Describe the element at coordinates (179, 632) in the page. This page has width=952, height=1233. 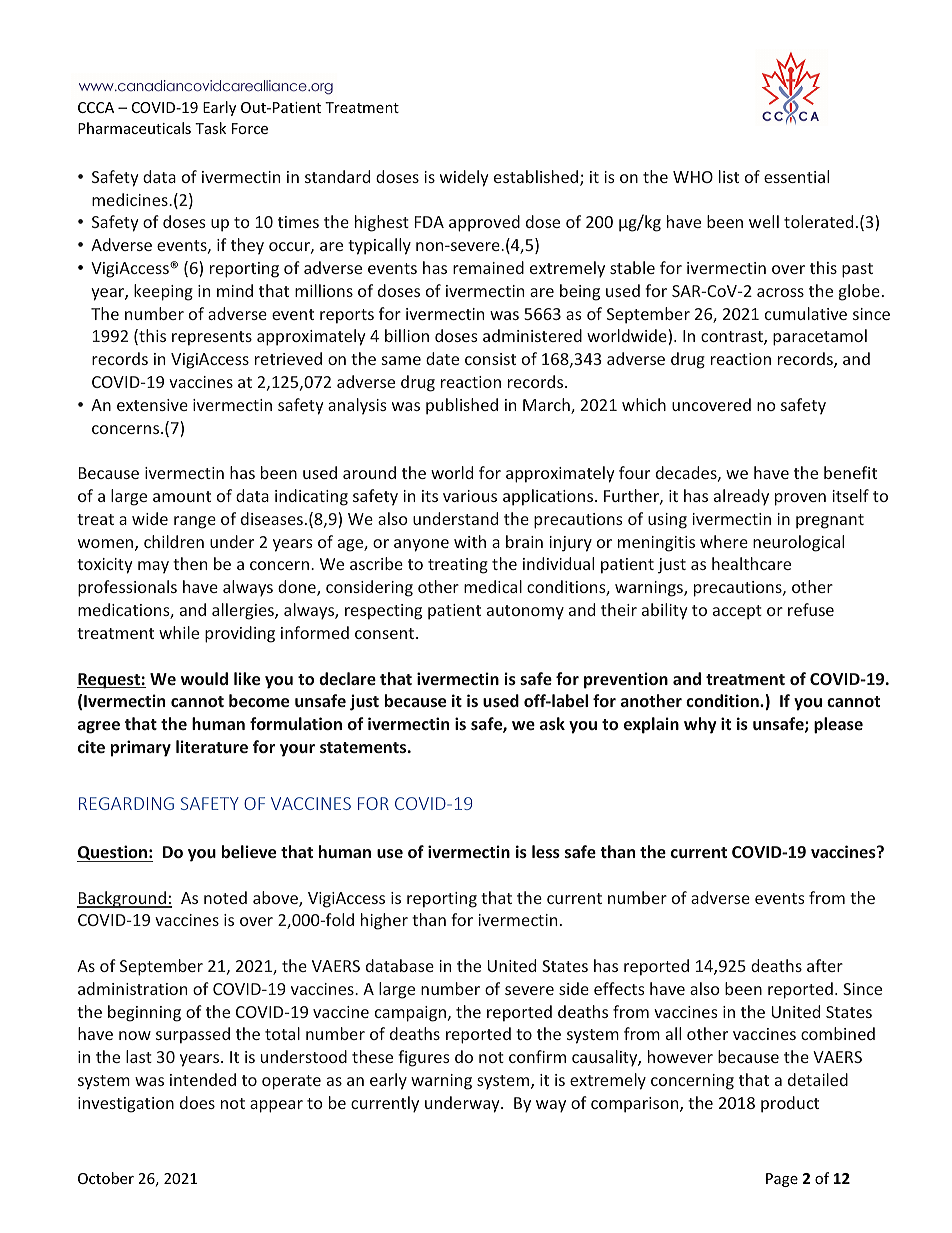
I see `while` at that location.
